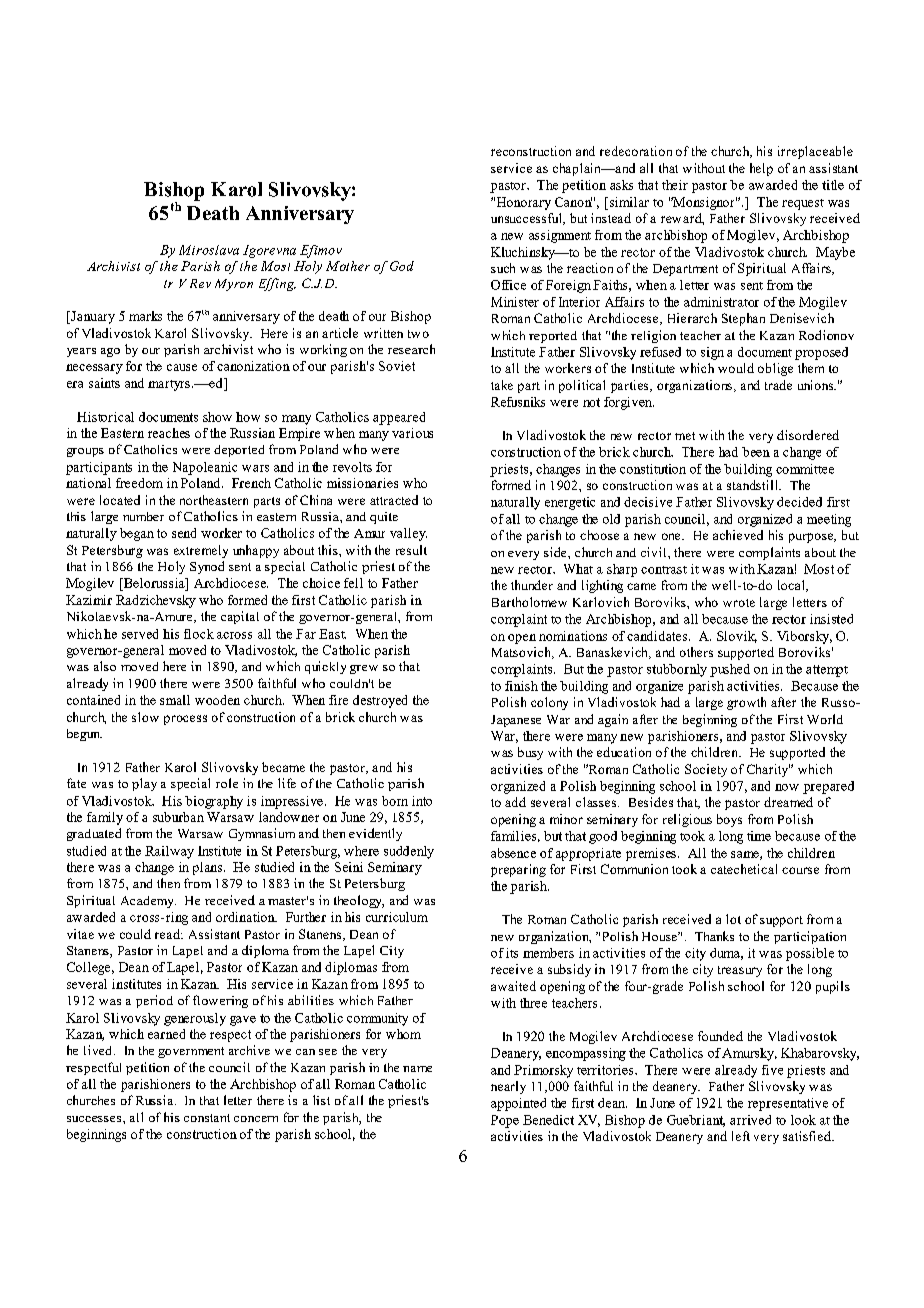 Image resolution: width=924 pixels, height=1308 pixels. What do you see at coordinates (169, 852) in the screenshot?
I see `Railway` at bounding box center [169, 852].
